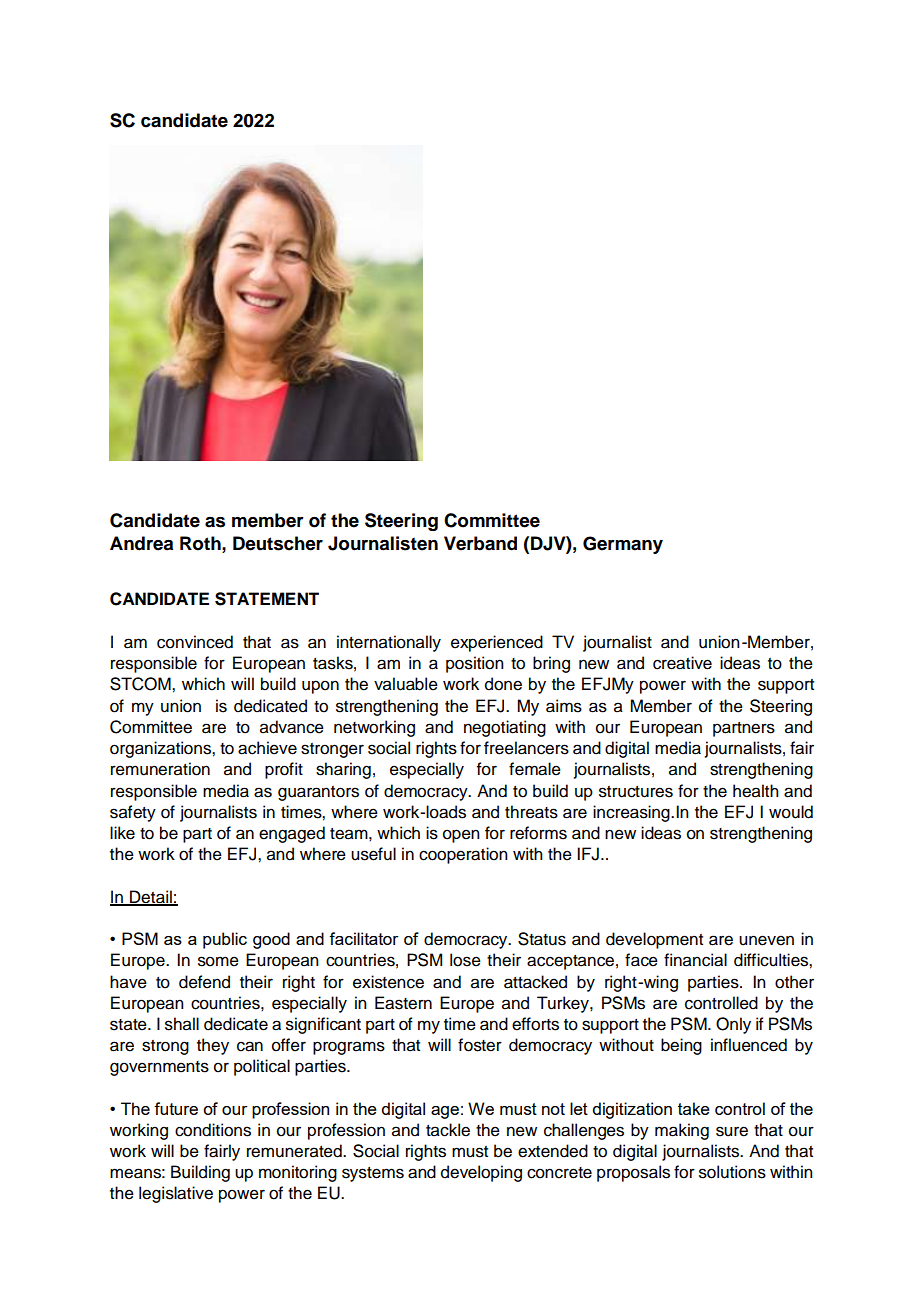 Image resolution: width=924 pixels, height=1308 pixels. I want to click on Detail, so click(151, 897).
